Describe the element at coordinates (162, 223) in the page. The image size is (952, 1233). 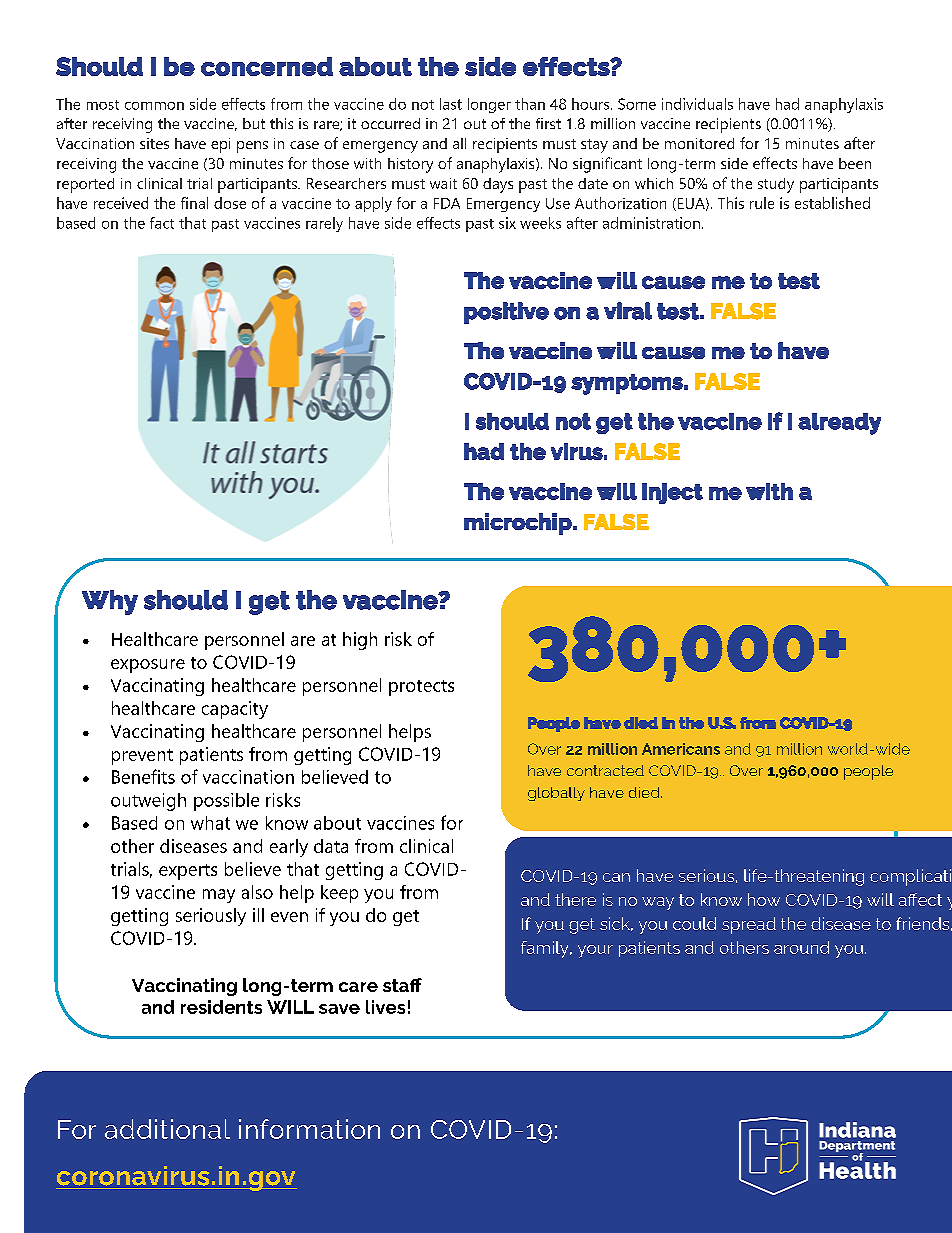
I see `fact` at that location.
